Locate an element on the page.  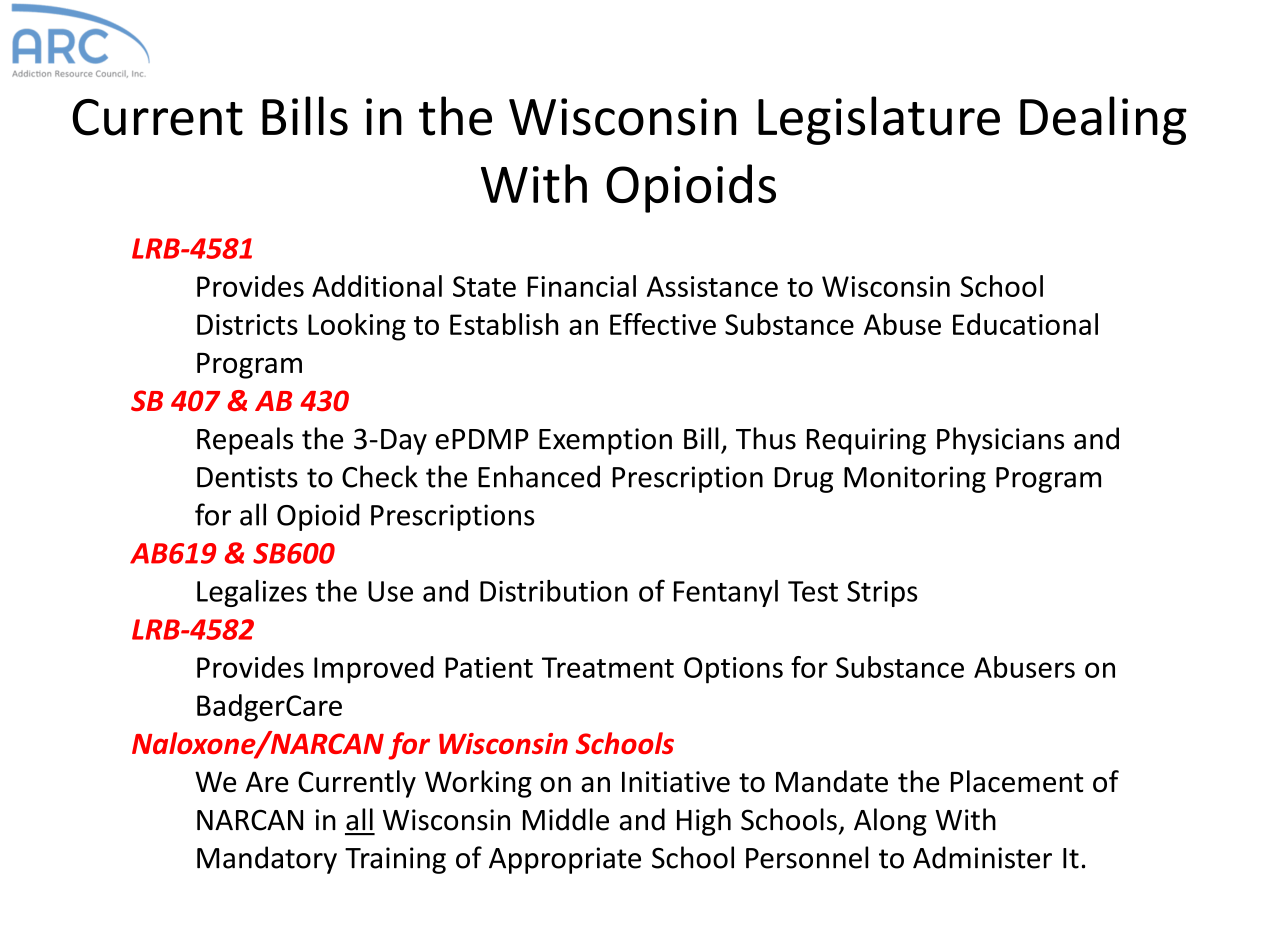
Legislature is located at coordinates (879, 120).
